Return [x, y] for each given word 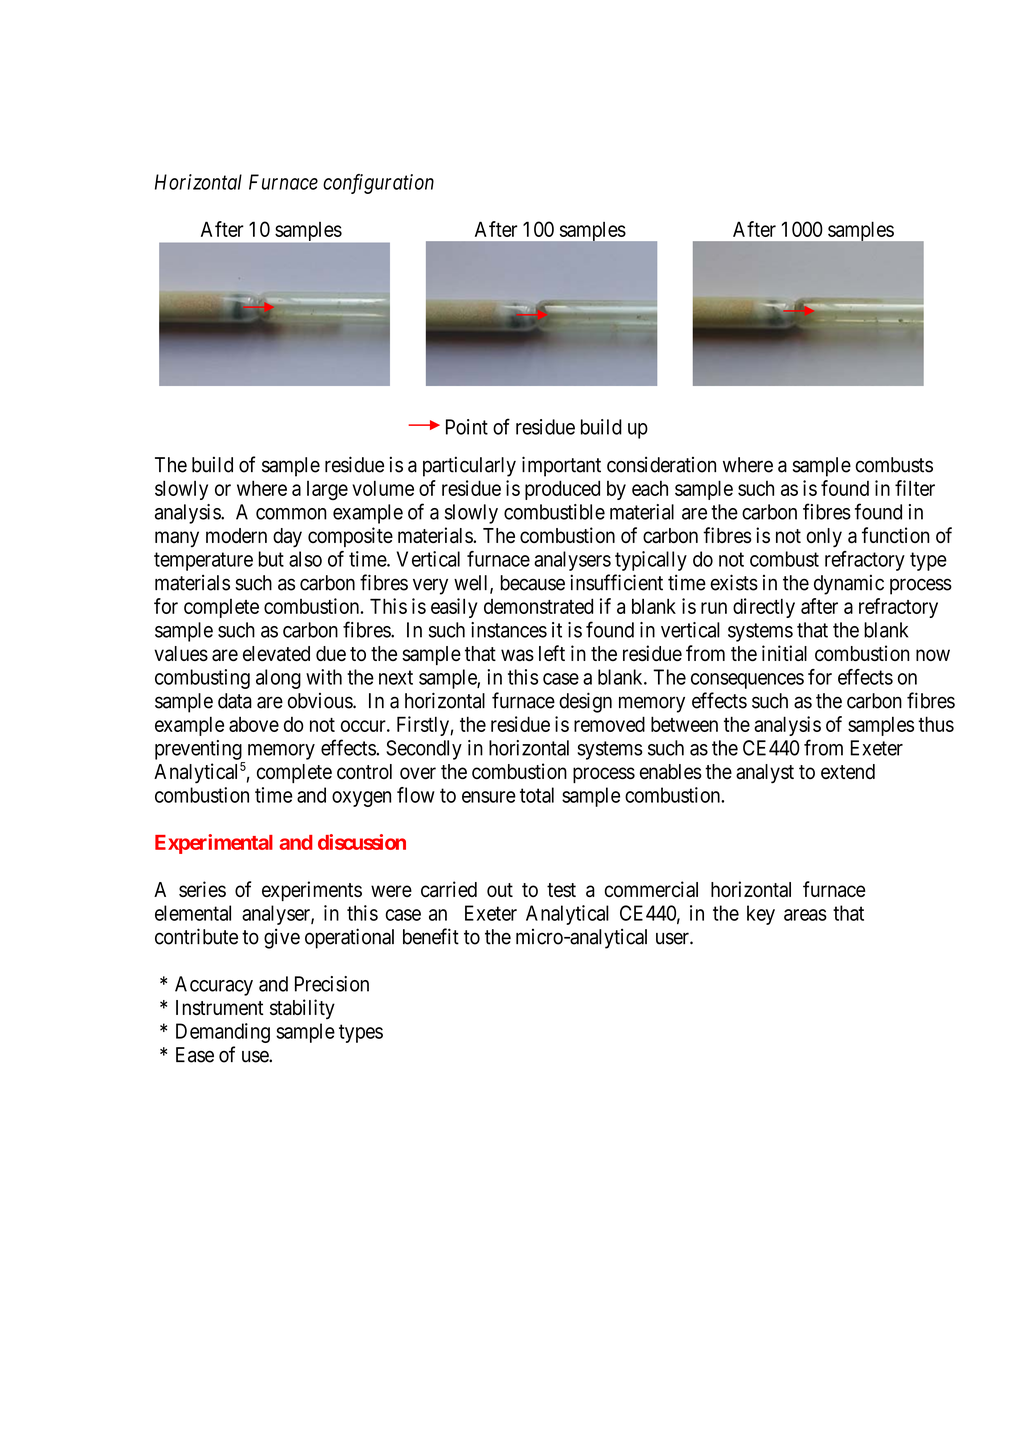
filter [915, 488]
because [533, 583]
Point [467, 427]
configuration [378, 184]
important [561, 466]
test [561, 890]
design [585, 702]
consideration [661, 465]
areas [805, 915]
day [287, 538]
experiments [312, 891]
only [824, 538]
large [327, 490]
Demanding [223, 1033]
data [235, 701]
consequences [747, 681]
